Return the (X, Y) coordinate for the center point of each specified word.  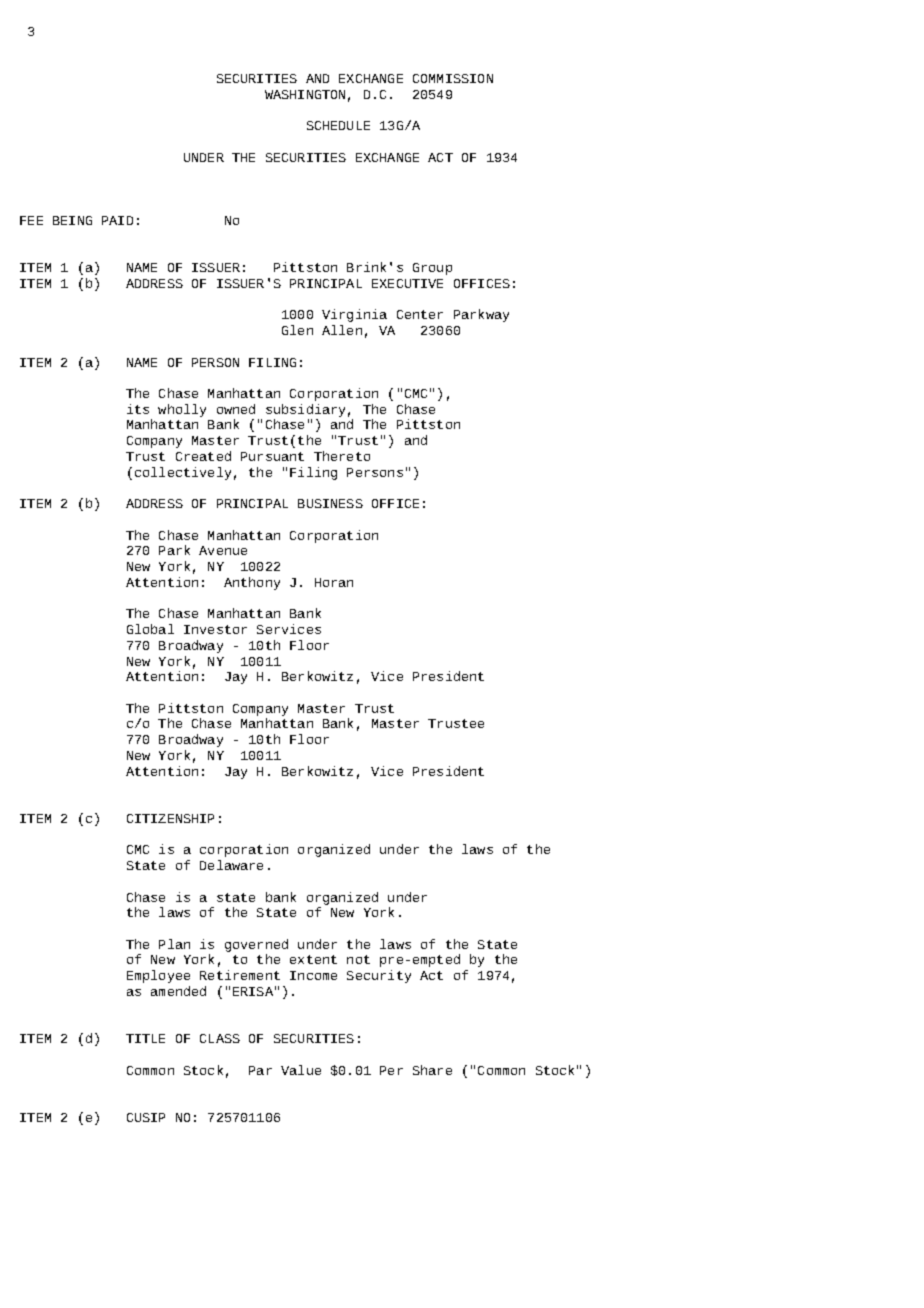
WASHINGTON (305, 94)
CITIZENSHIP (170, 818)
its (138, 409)
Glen (297, 330)
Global (150, 629)
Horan (334, 582)
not (358, 959)
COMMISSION (453, 78)
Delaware (231, 865)
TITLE (145, 1038)
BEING (72, 220)
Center (420, 314)
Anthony (252, 583)
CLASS (220, 1038)
